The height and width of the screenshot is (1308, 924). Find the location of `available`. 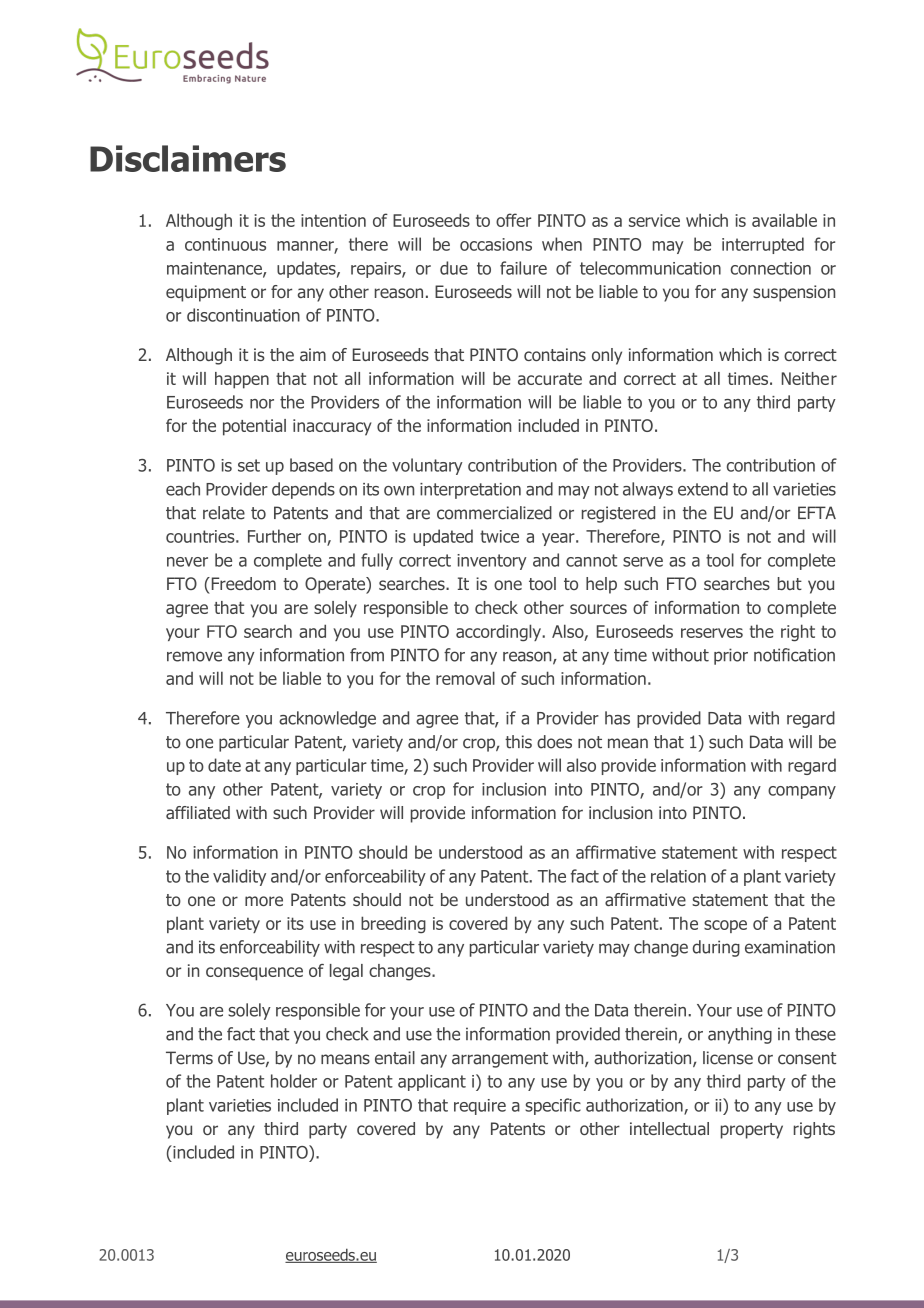

available is located at coordinates (784, 220).
